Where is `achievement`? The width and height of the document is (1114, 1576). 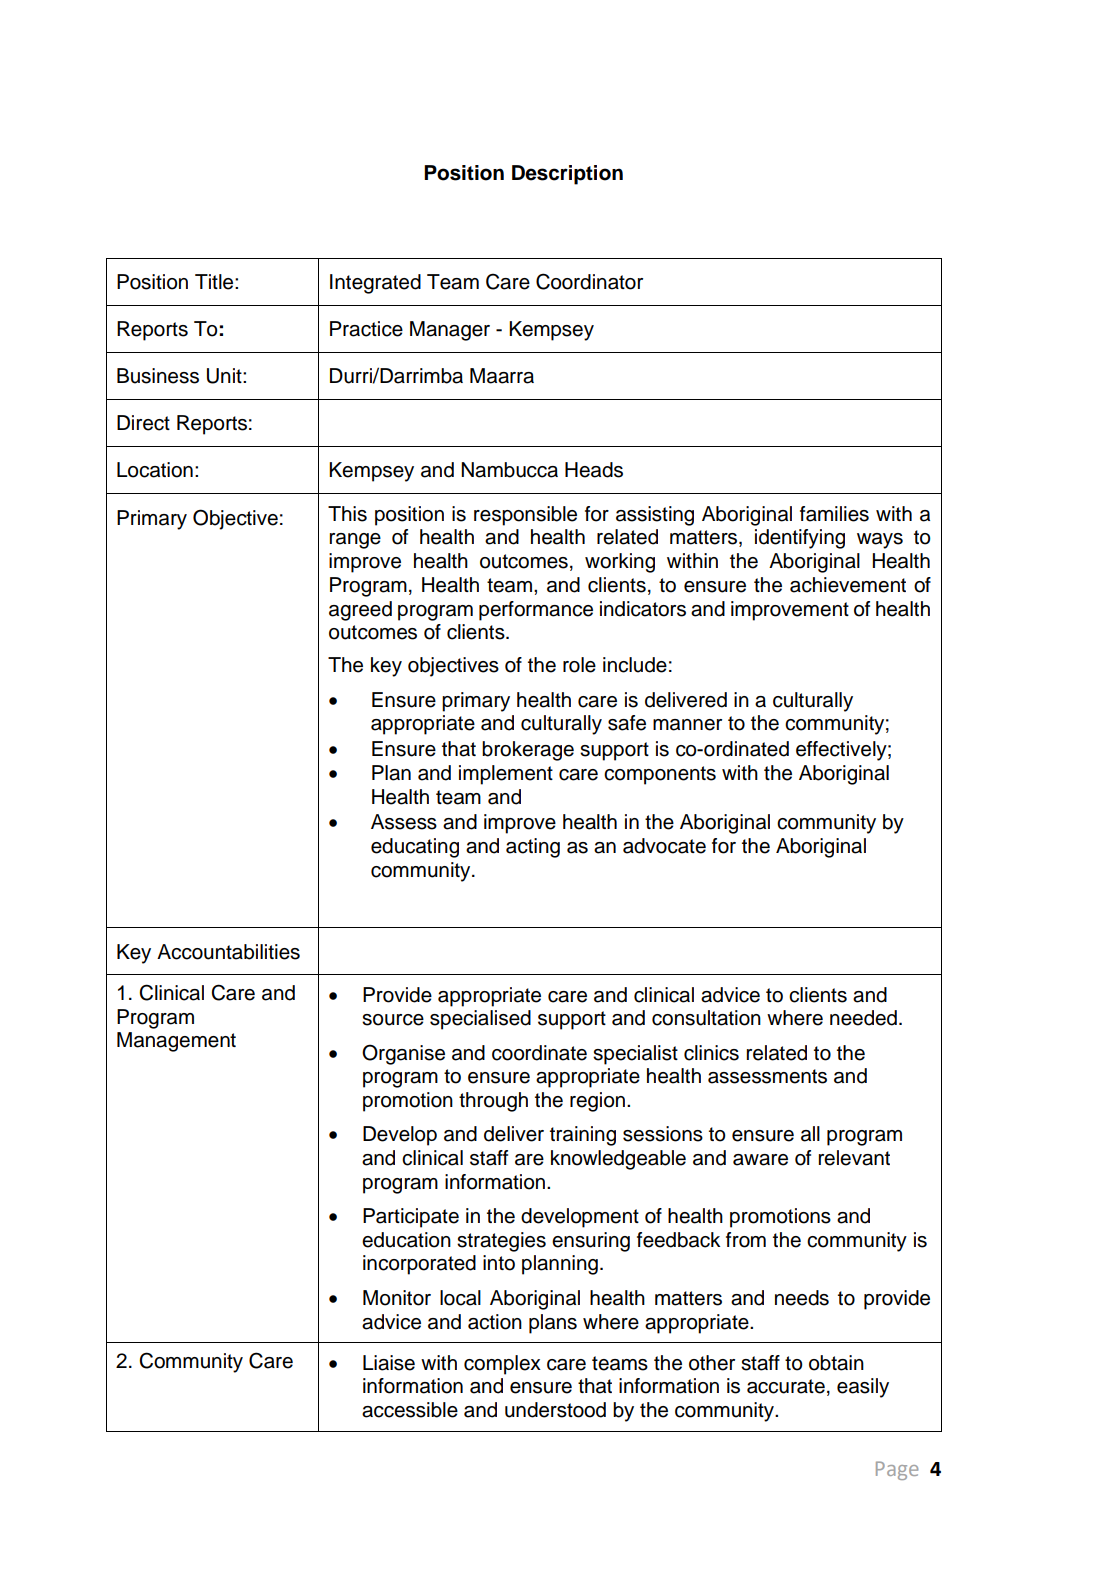 achievement is located at coordinates (848, 585).
